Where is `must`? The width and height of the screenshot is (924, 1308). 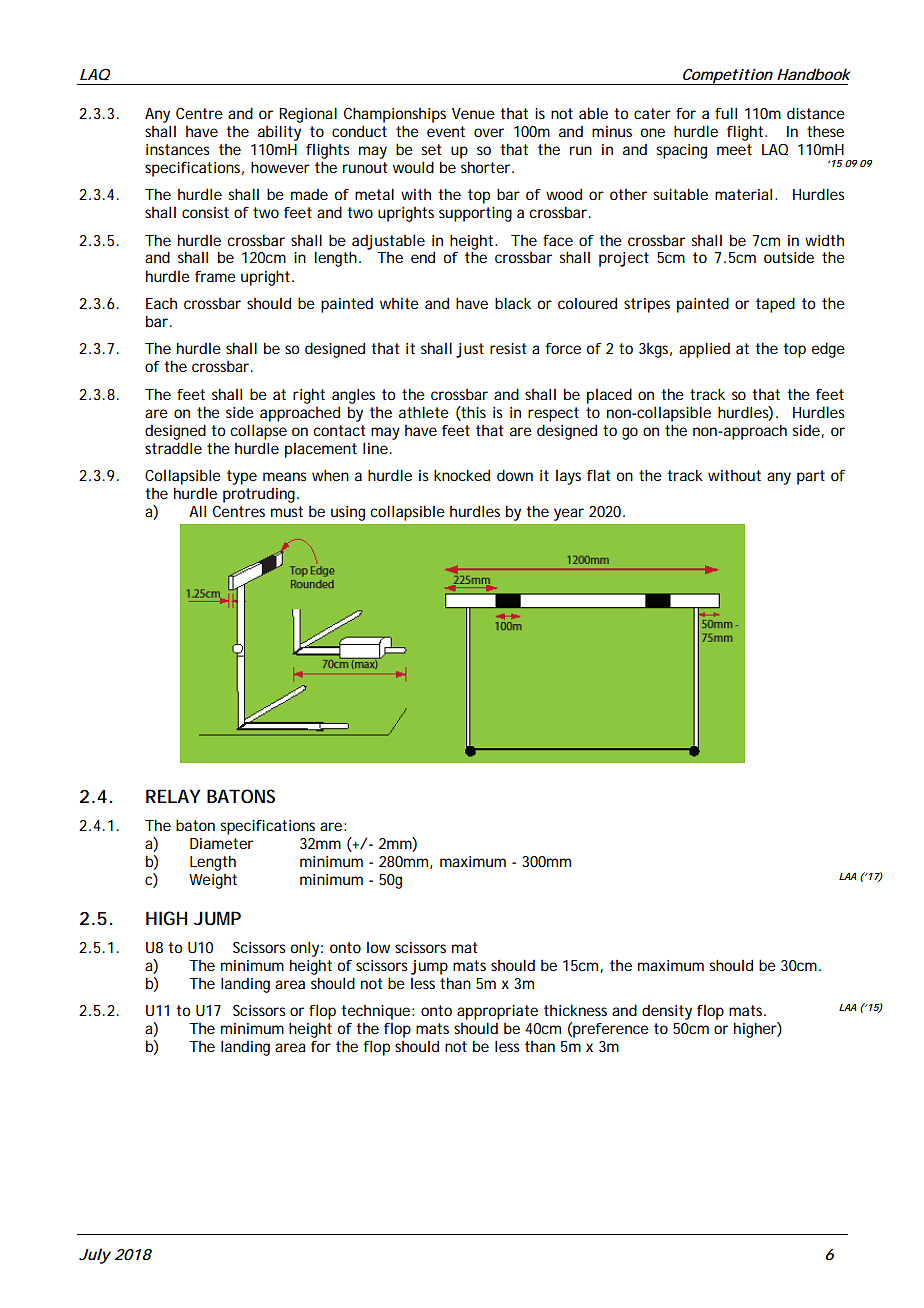 must is located at coordinates (287, 511).
